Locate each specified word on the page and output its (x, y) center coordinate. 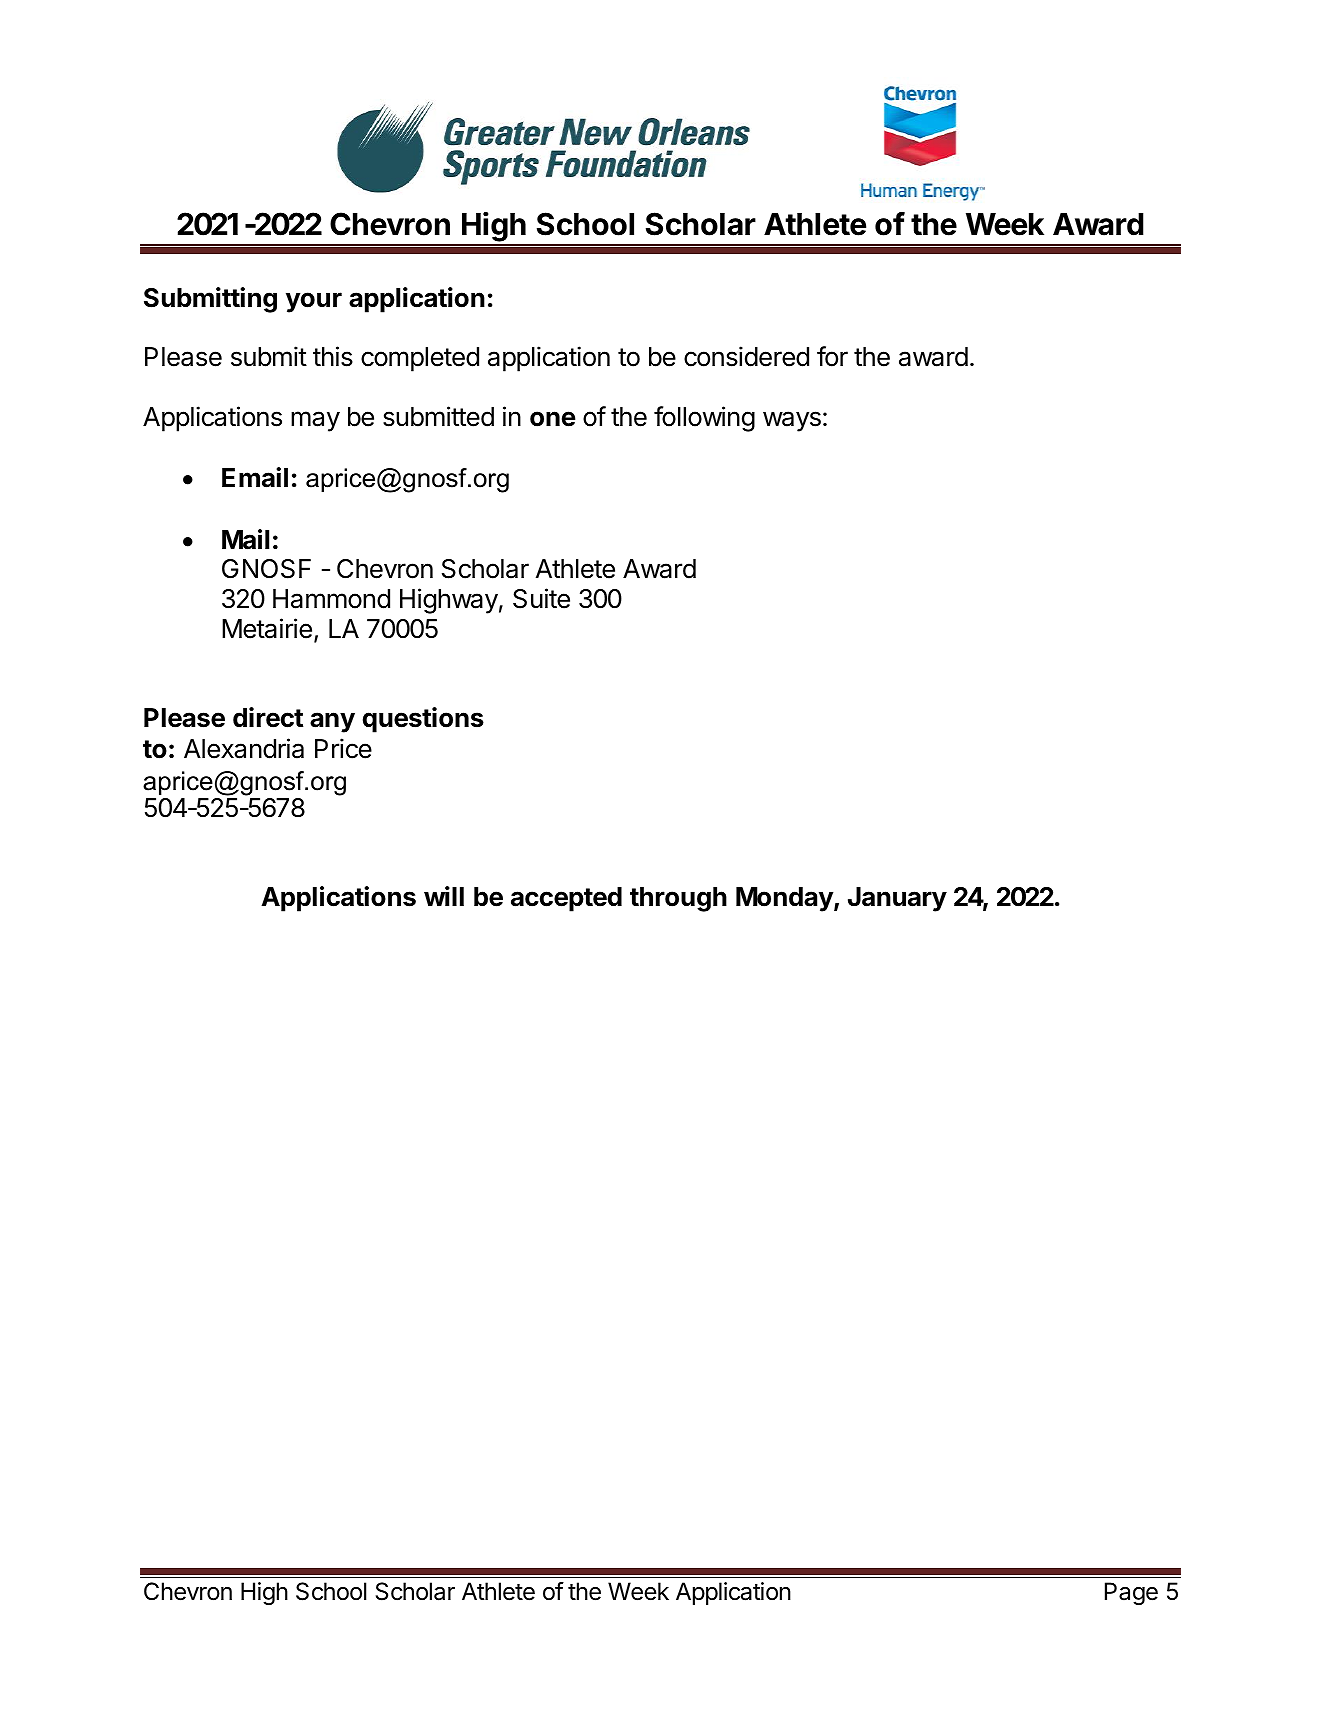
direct (268, 717)
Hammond (331, 599)
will (444, 896)
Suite (541, 598)
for (832, 356)
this (333, 356)
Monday (785, 899)
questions (423, 720)
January (897, 899)
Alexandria (244, 748)
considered (746, 356)
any (332, 722)
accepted (566, 899)
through (678, 899)
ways (792, 421)
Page (1131, 1593)
